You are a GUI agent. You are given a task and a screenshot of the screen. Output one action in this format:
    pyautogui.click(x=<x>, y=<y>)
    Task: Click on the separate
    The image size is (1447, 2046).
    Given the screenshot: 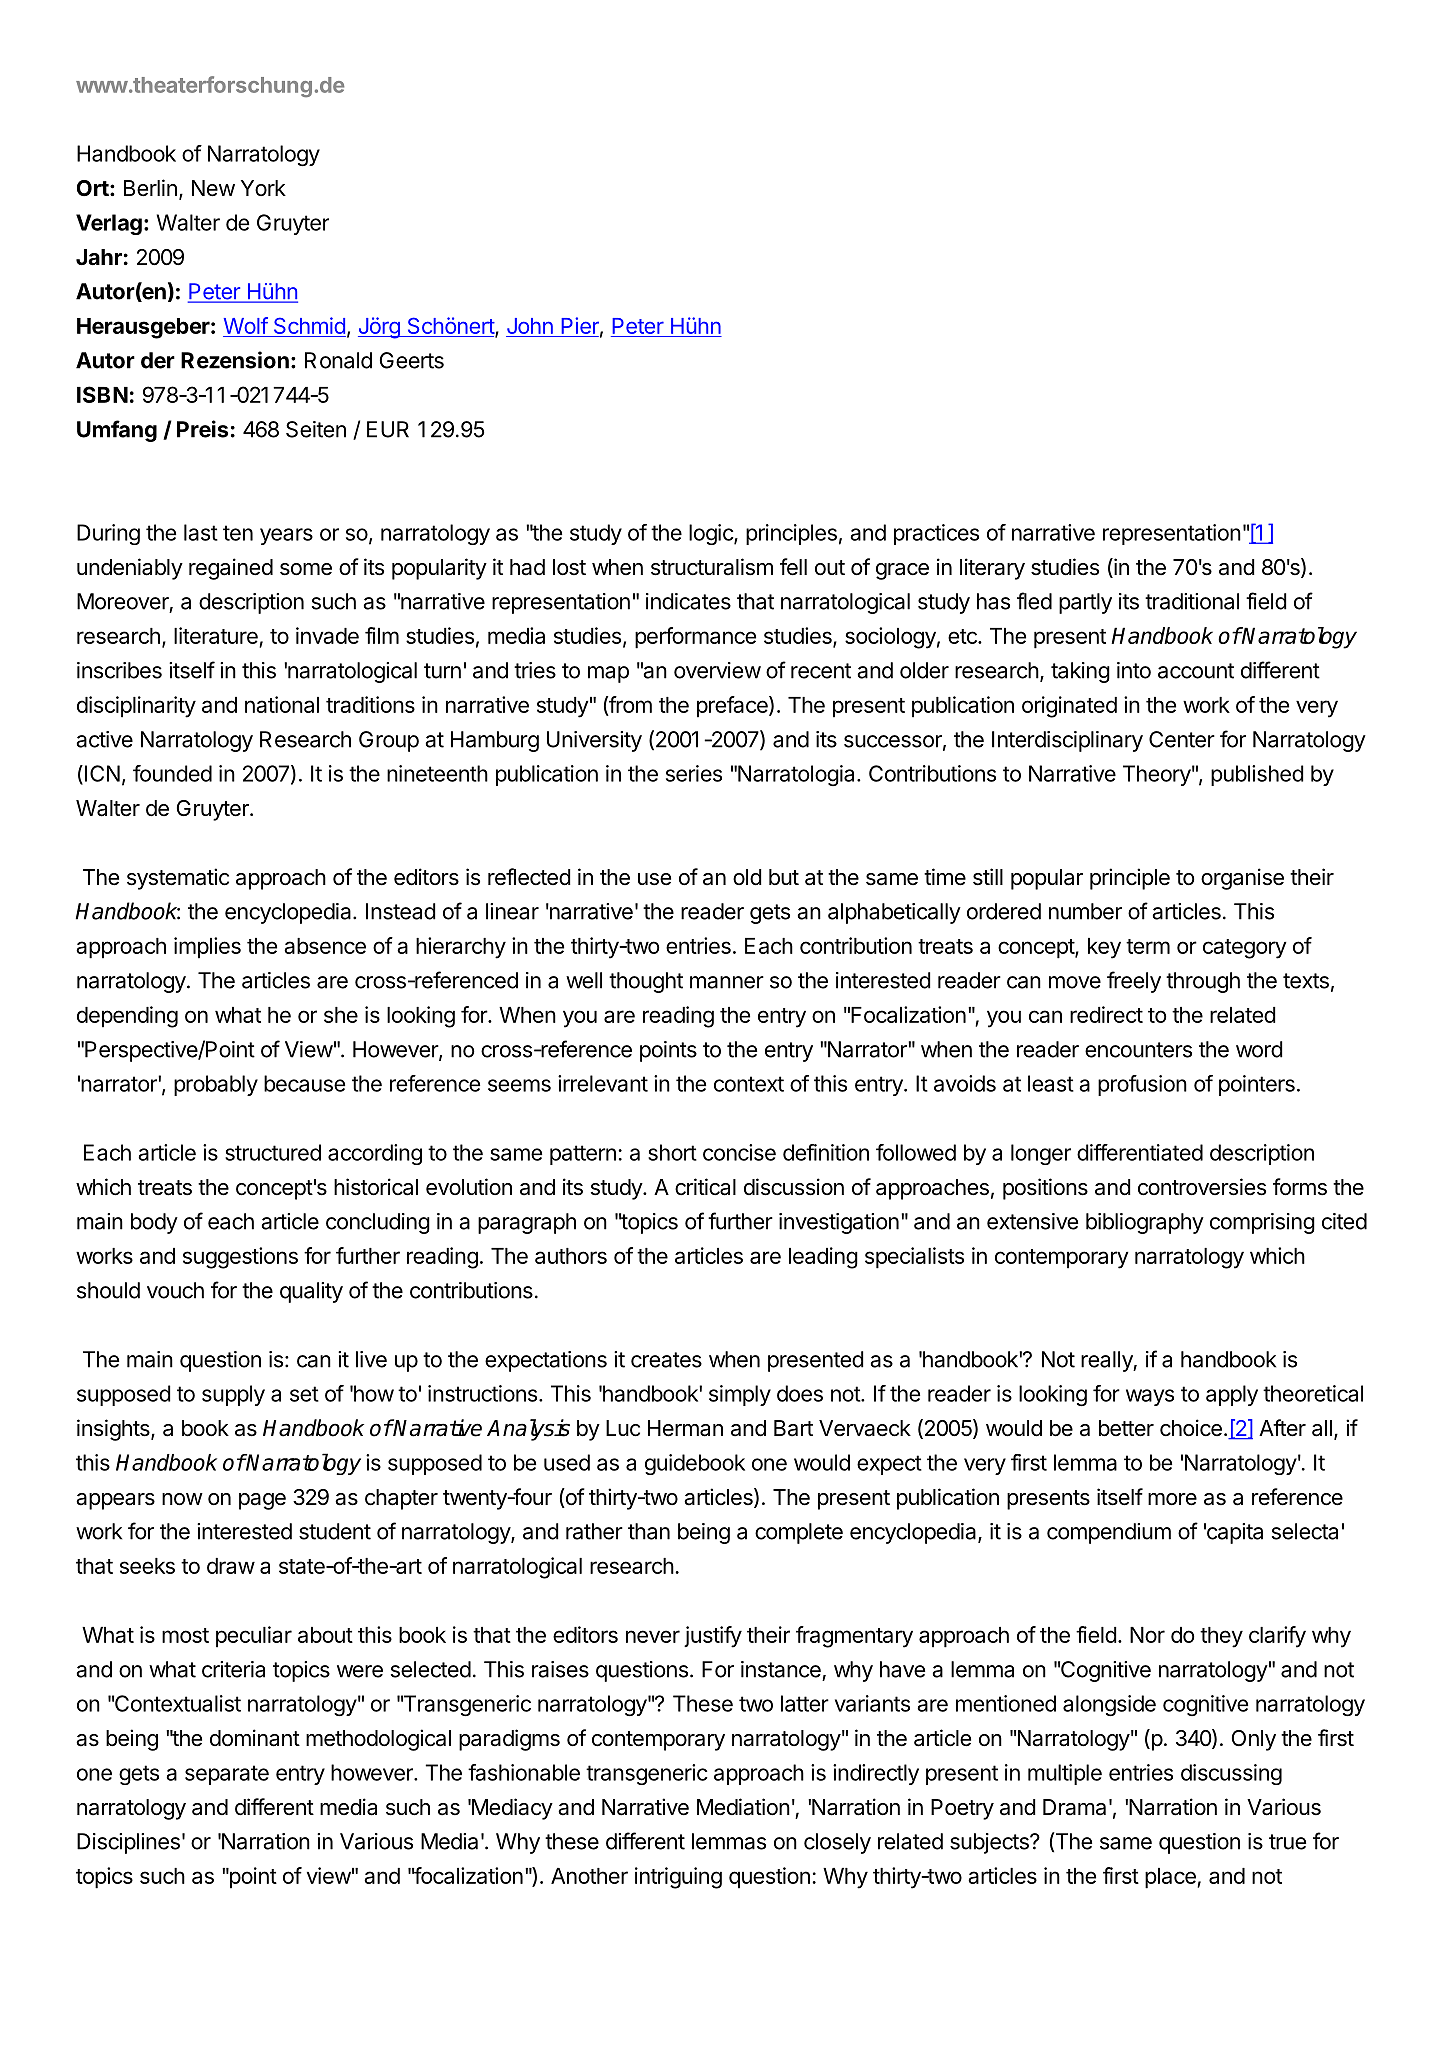 What is the action you would take?
    pyautogui.click(x=227, y=1775)
